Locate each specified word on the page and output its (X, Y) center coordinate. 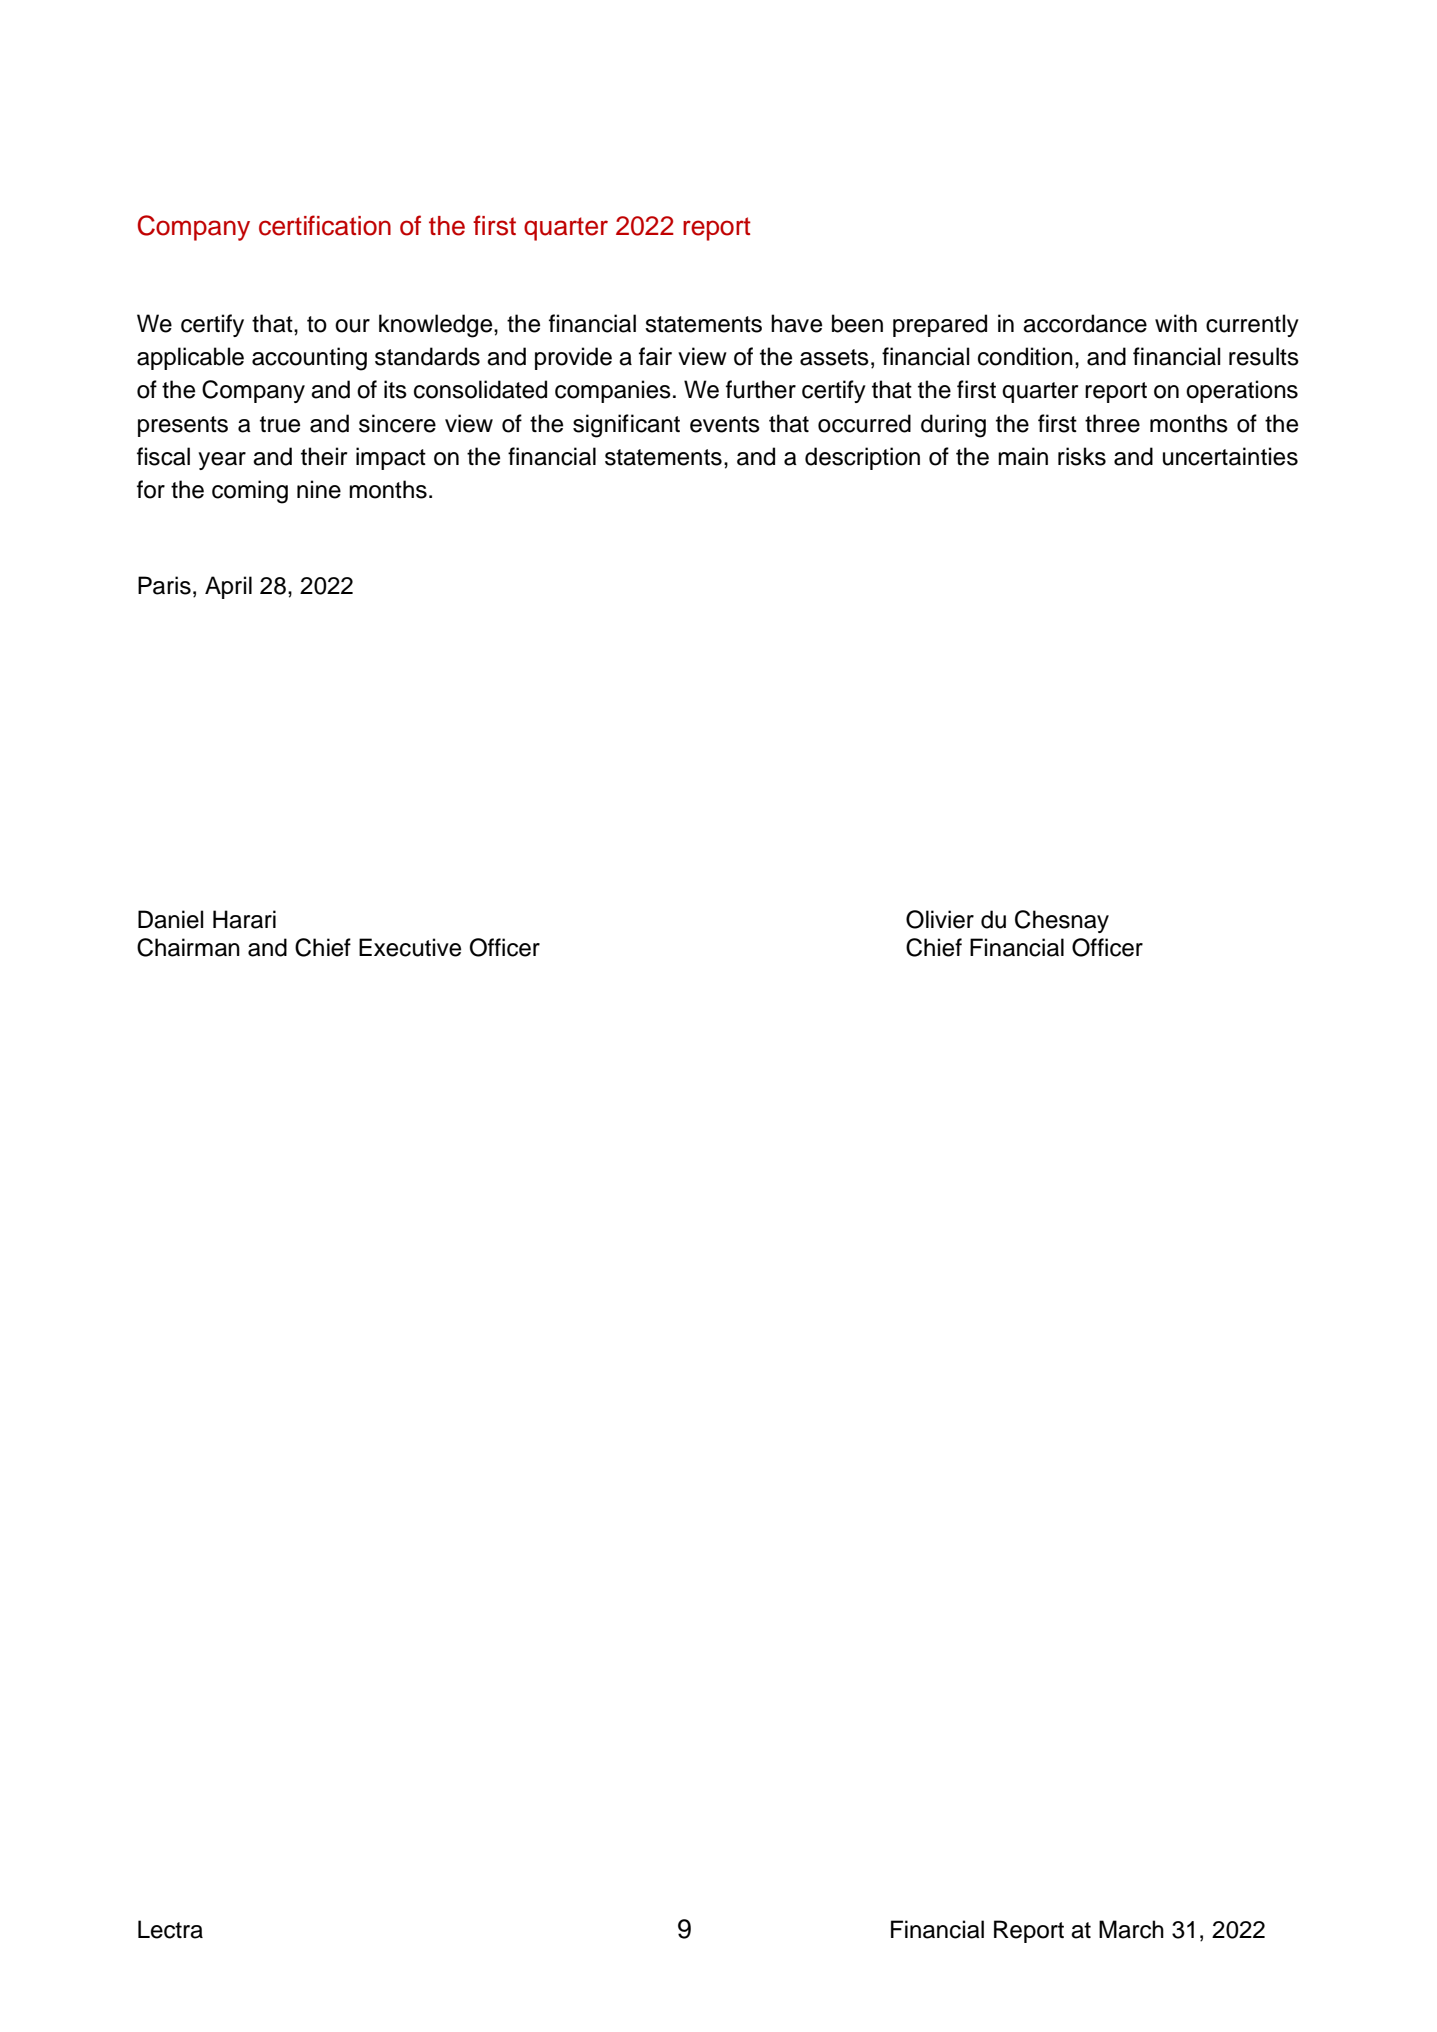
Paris (164, 585)
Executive (410, 947)
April (228, 587)
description (862, 458)
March (1131, 1929)
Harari (244, 919)
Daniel (170, 919)
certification (325, 225)
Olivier (940, 919)
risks (1082, 456)
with (1176, 323)
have (796, 323)
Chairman (188, 947)
